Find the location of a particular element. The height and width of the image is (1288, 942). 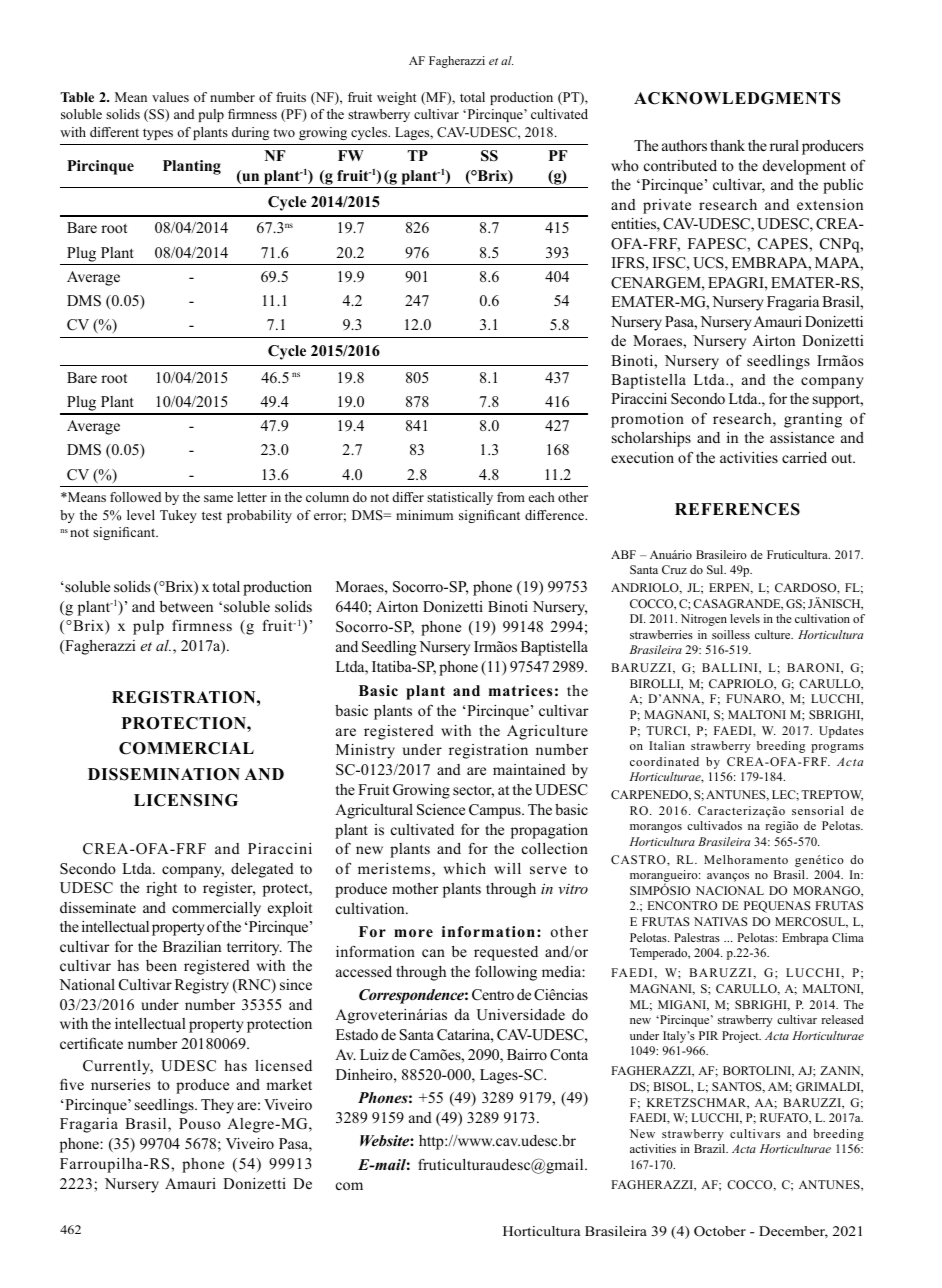

weight is located at coordinates (396, 98).
